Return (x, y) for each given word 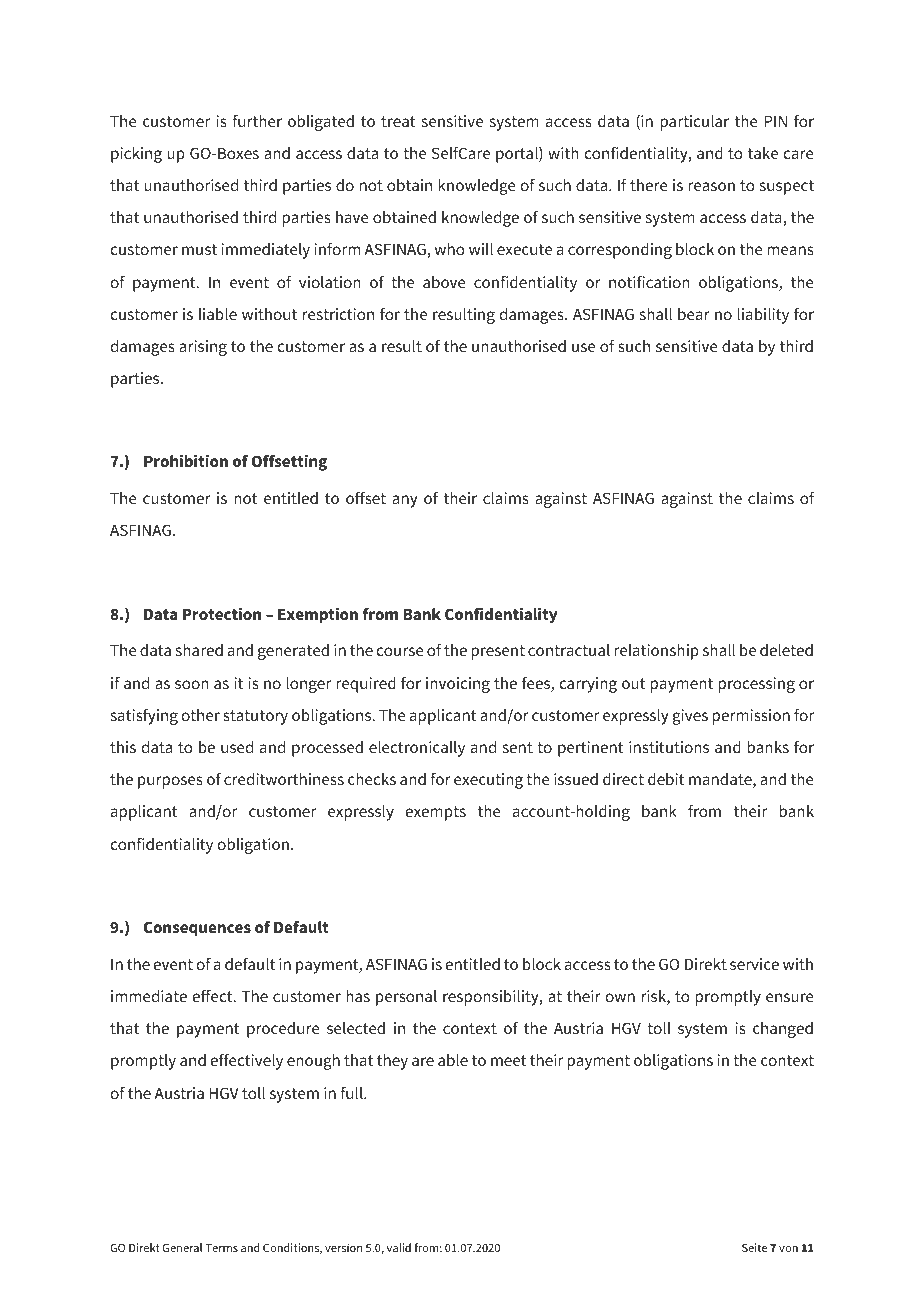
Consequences (197, 928)
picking (136, 155)
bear (694, 314)
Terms (221, 1248)
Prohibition (186, 460)
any (405, 501)
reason (711, 186)
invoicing (458, 685)
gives (690, 717)
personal (406, 998)
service (754, 964)
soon (192, 684)
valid (399, 1247)
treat (398, 121)
